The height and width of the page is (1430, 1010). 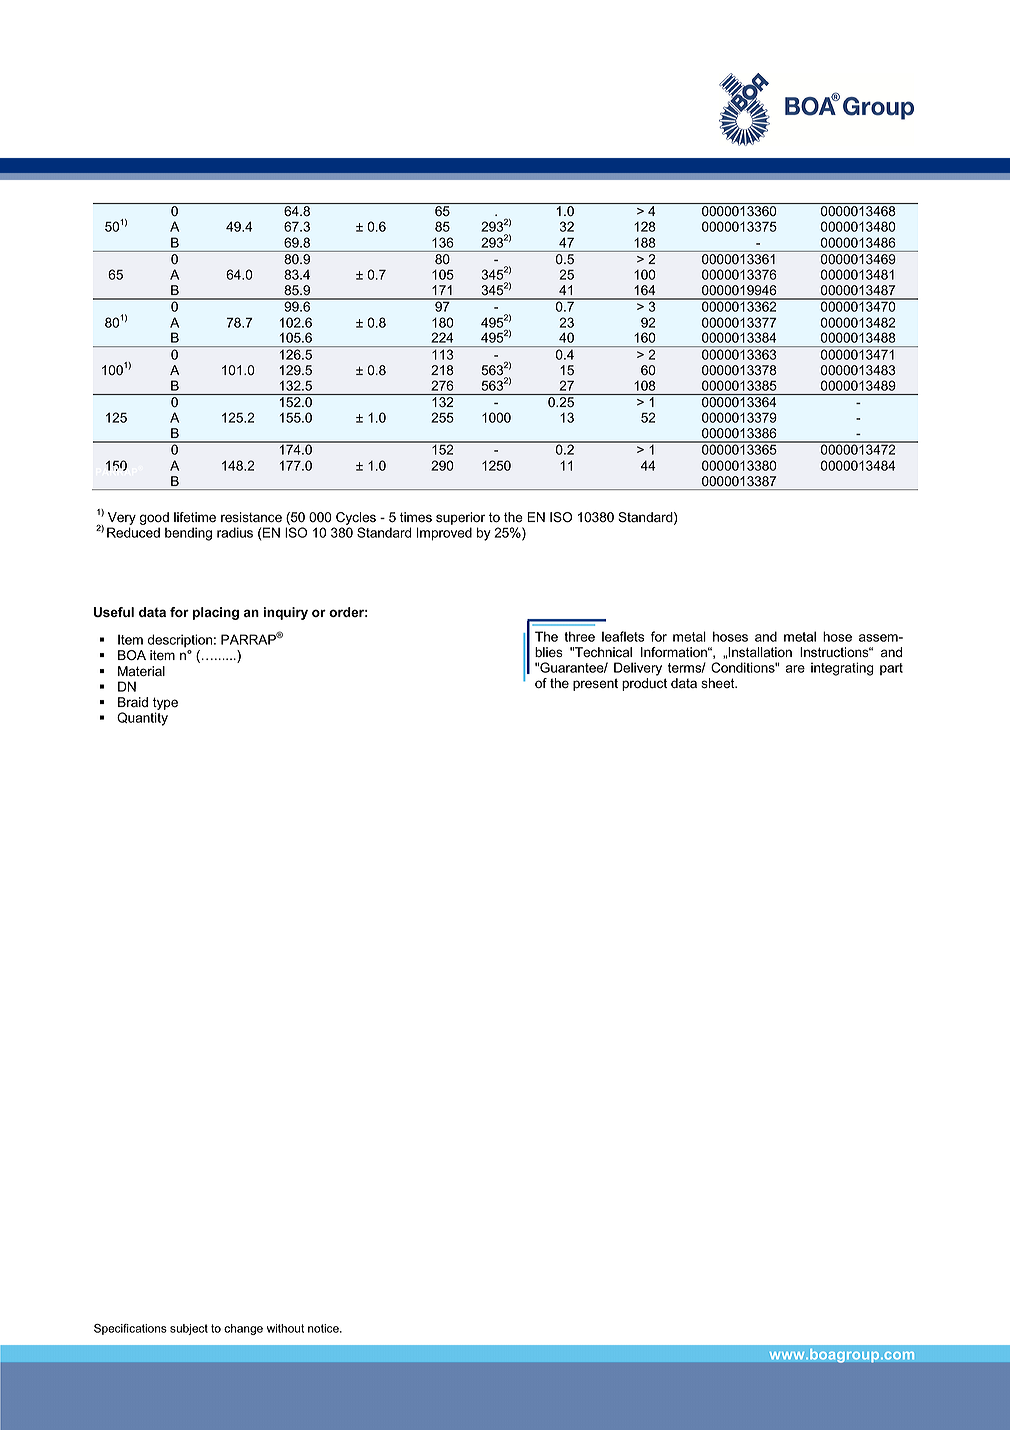 What do you see at coordinates (795, 669) in the page?
I see `are` at bounding box center [795, 669].
